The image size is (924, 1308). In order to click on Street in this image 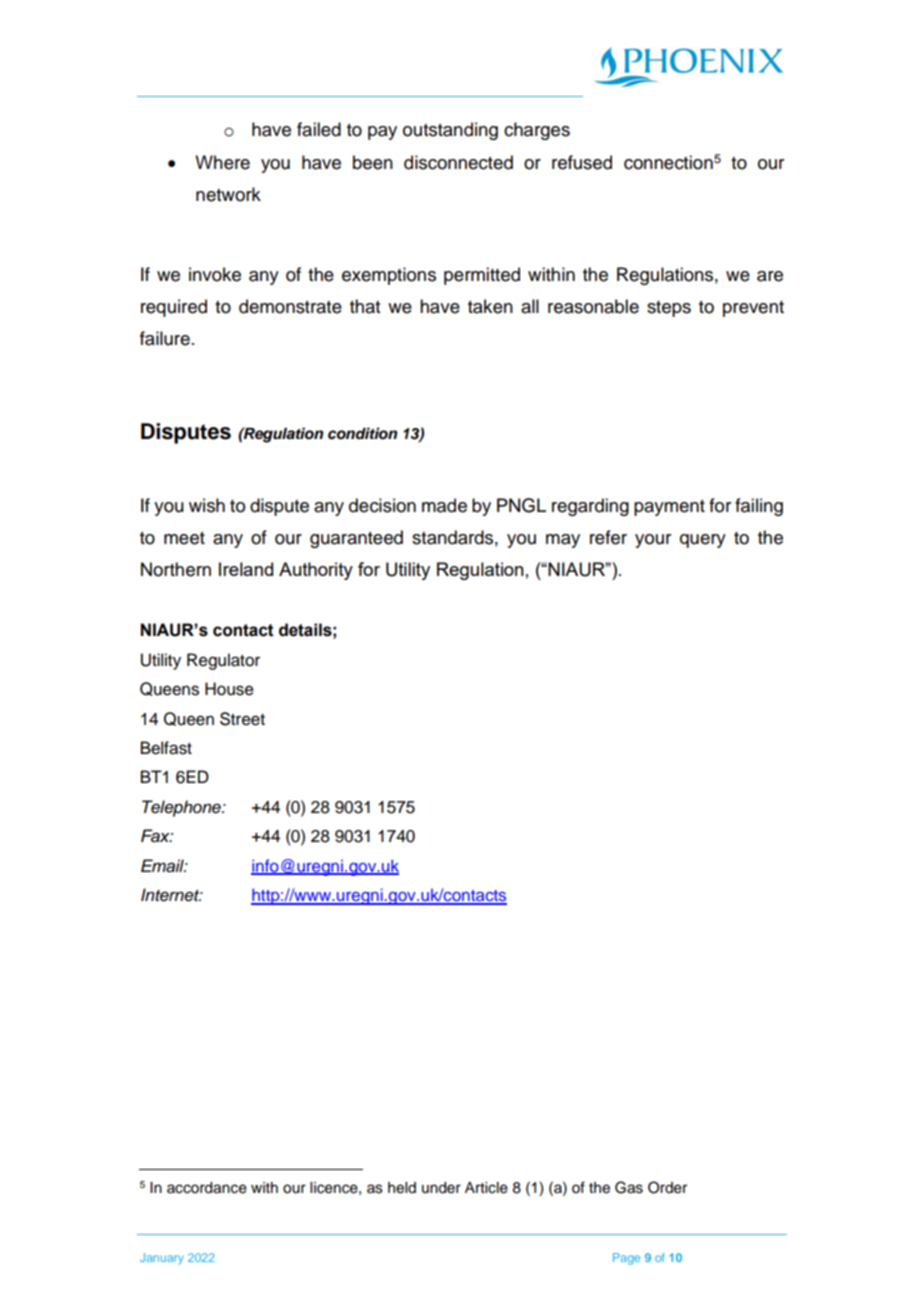, I will do `click(242, 719)`.
